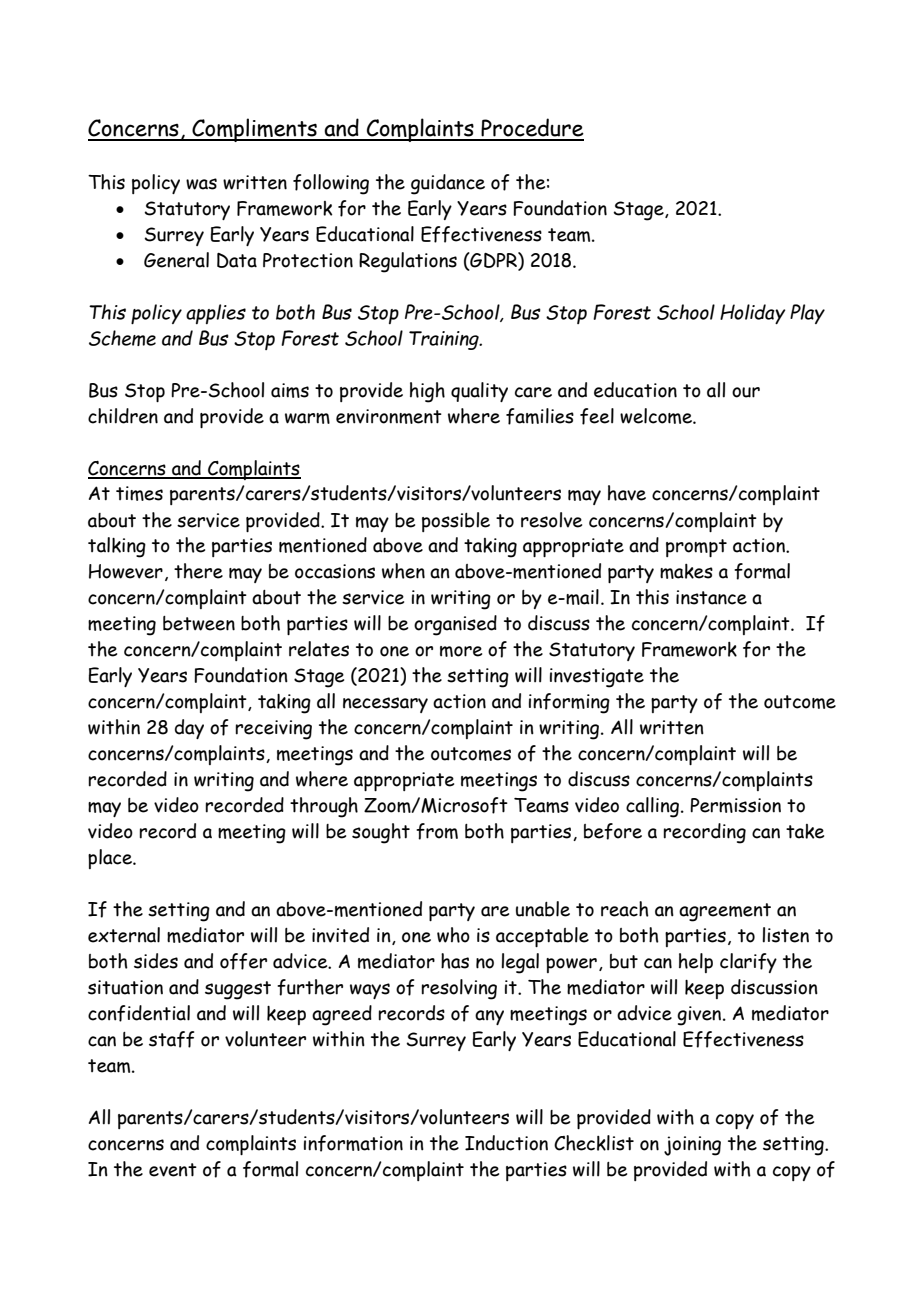 The width and height of the screenshot is (924, 1308). Describe the element at coordinates (448, 184) in the screenshot. I see `guidance` at that location.
